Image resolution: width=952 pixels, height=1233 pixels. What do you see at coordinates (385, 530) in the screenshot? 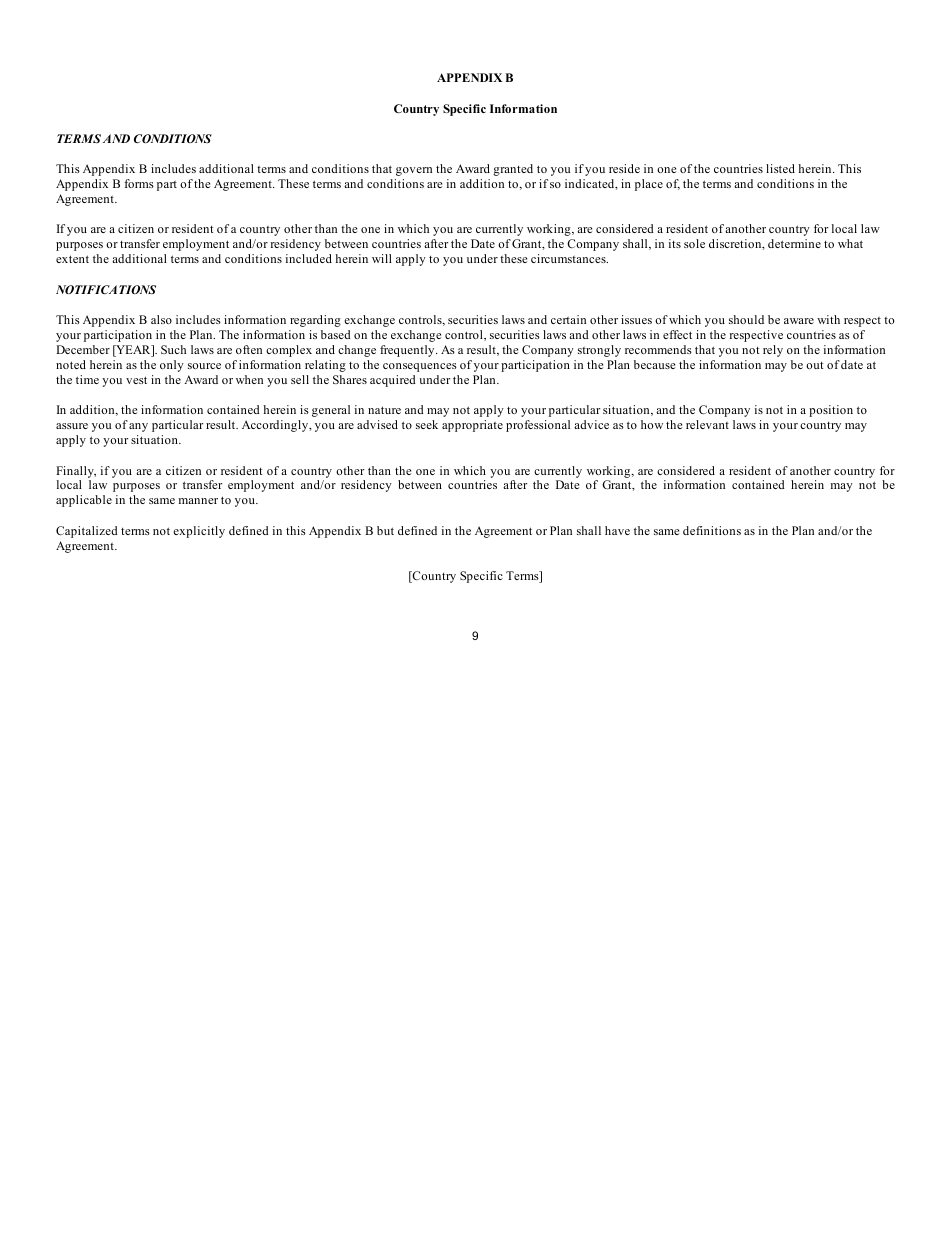
I see `but` at bounding box center [385, 530].
